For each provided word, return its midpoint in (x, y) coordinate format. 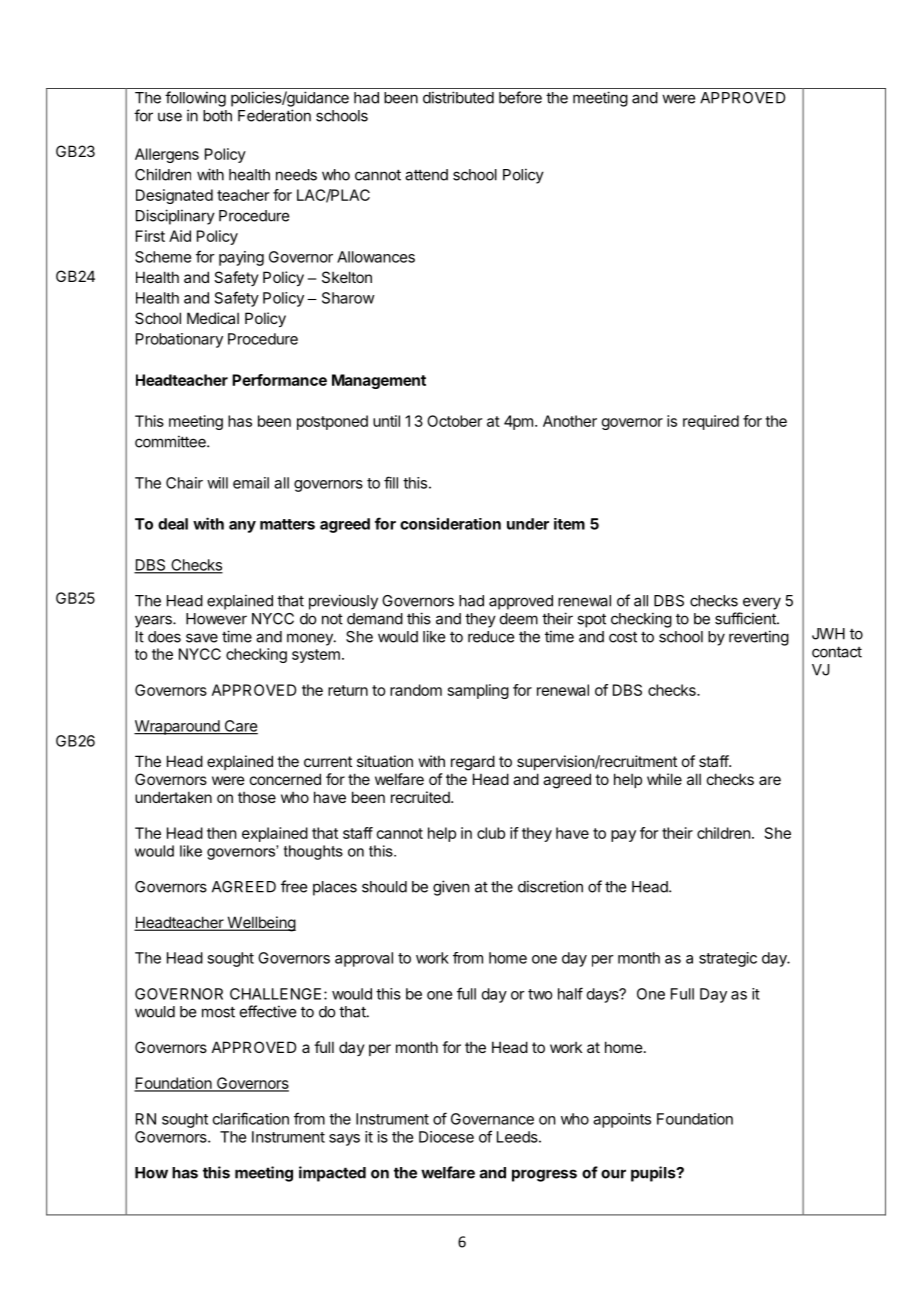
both (217, 116)
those (257, 797)
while (664, 779)
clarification (251, 1118)
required (711, 422)
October (454, 421)
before (520, 97)
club (491, 833)
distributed (458, 97)
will (217, 483)
